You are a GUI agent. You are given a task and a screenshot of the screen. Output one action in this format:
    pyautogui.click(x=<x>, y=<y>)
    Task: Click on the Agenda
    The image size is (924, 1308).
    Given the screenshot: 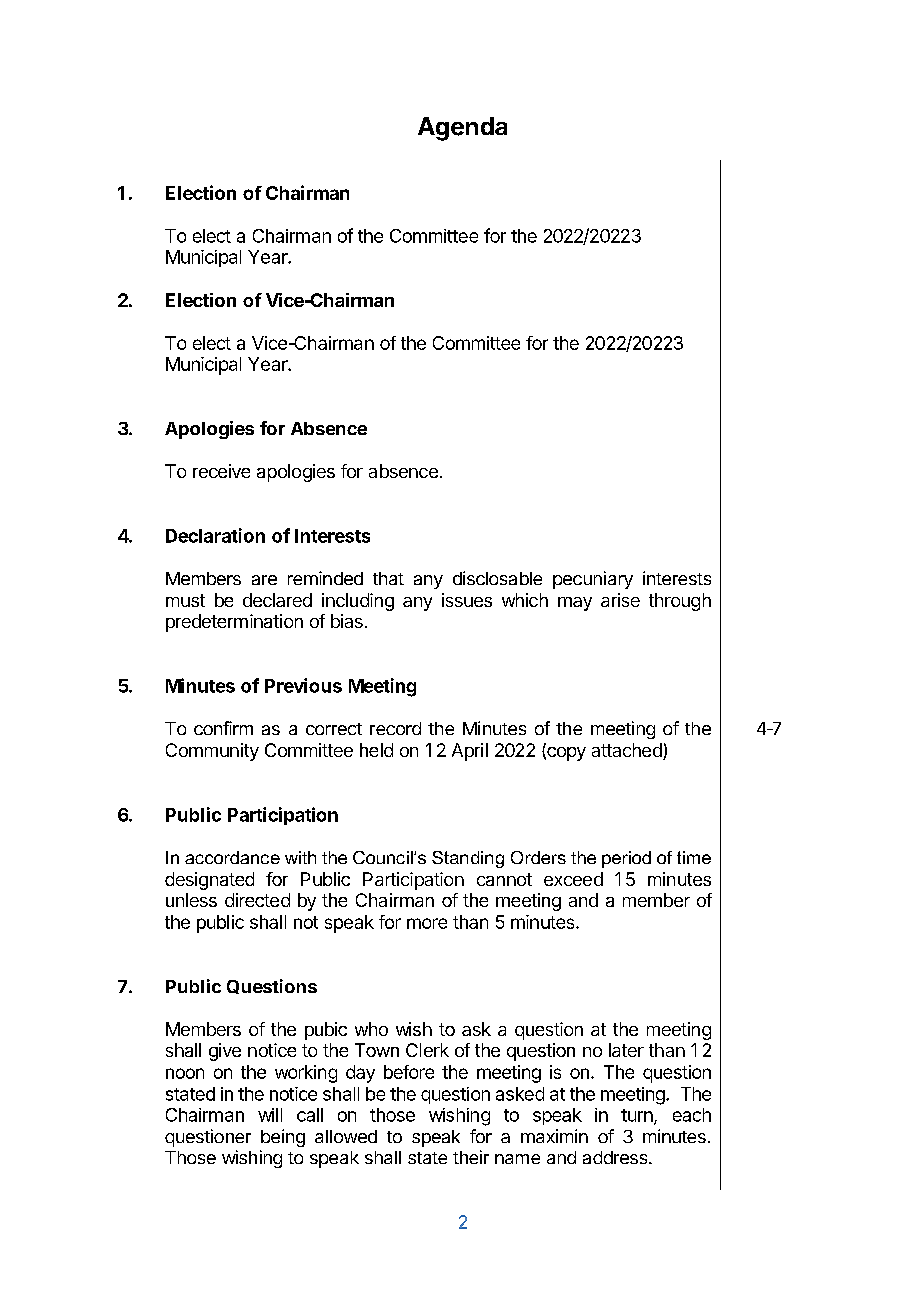 What is the action you would take?
    pyautogui.click(x=462, y=129)
